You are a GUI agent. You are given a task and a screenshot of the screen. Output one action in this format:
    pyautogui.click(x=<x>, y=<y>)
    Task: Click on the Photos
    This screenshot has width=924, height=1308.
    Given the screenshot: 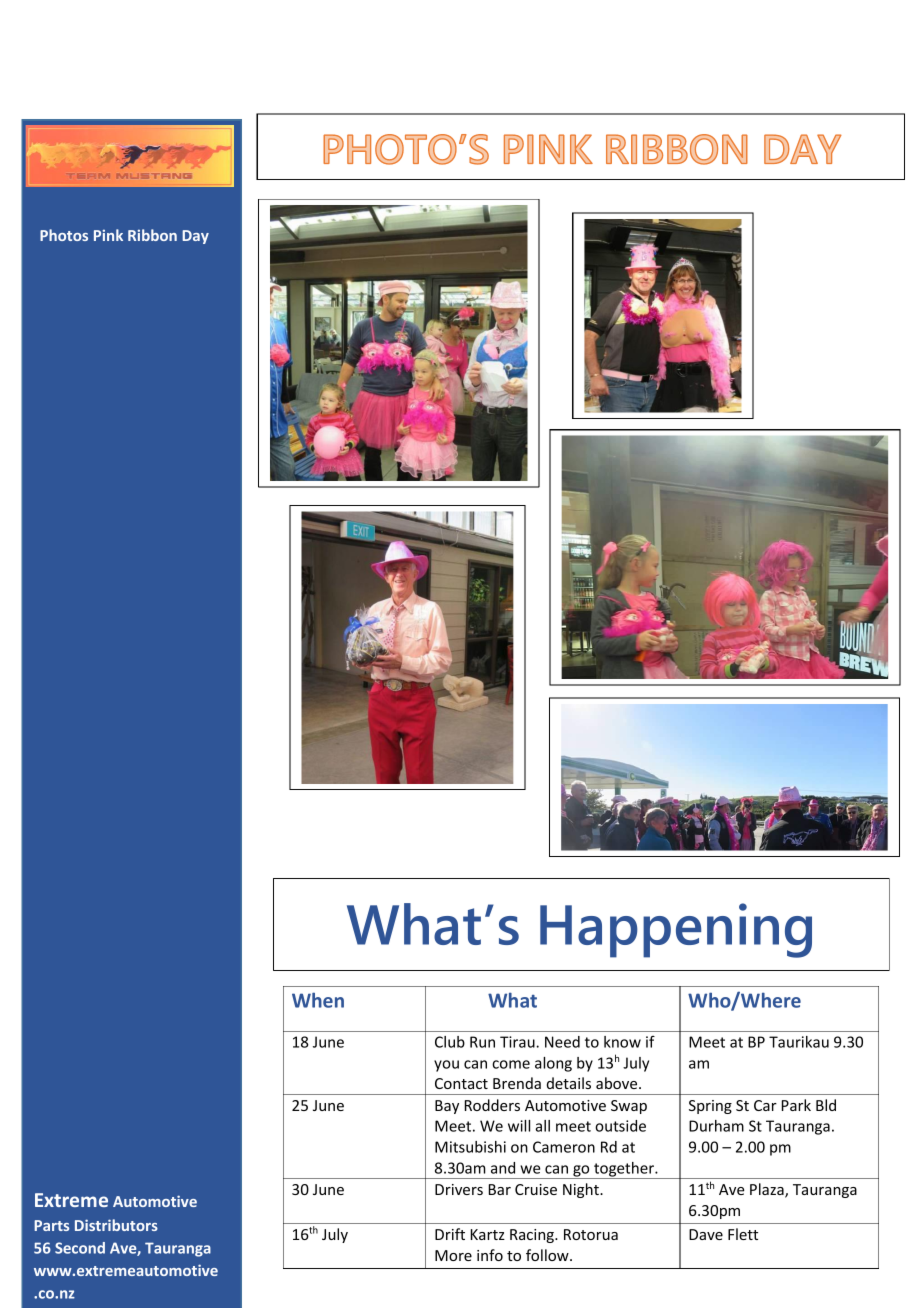 What is the action you would take?
    pyautogui.click(x=64, y=235)
